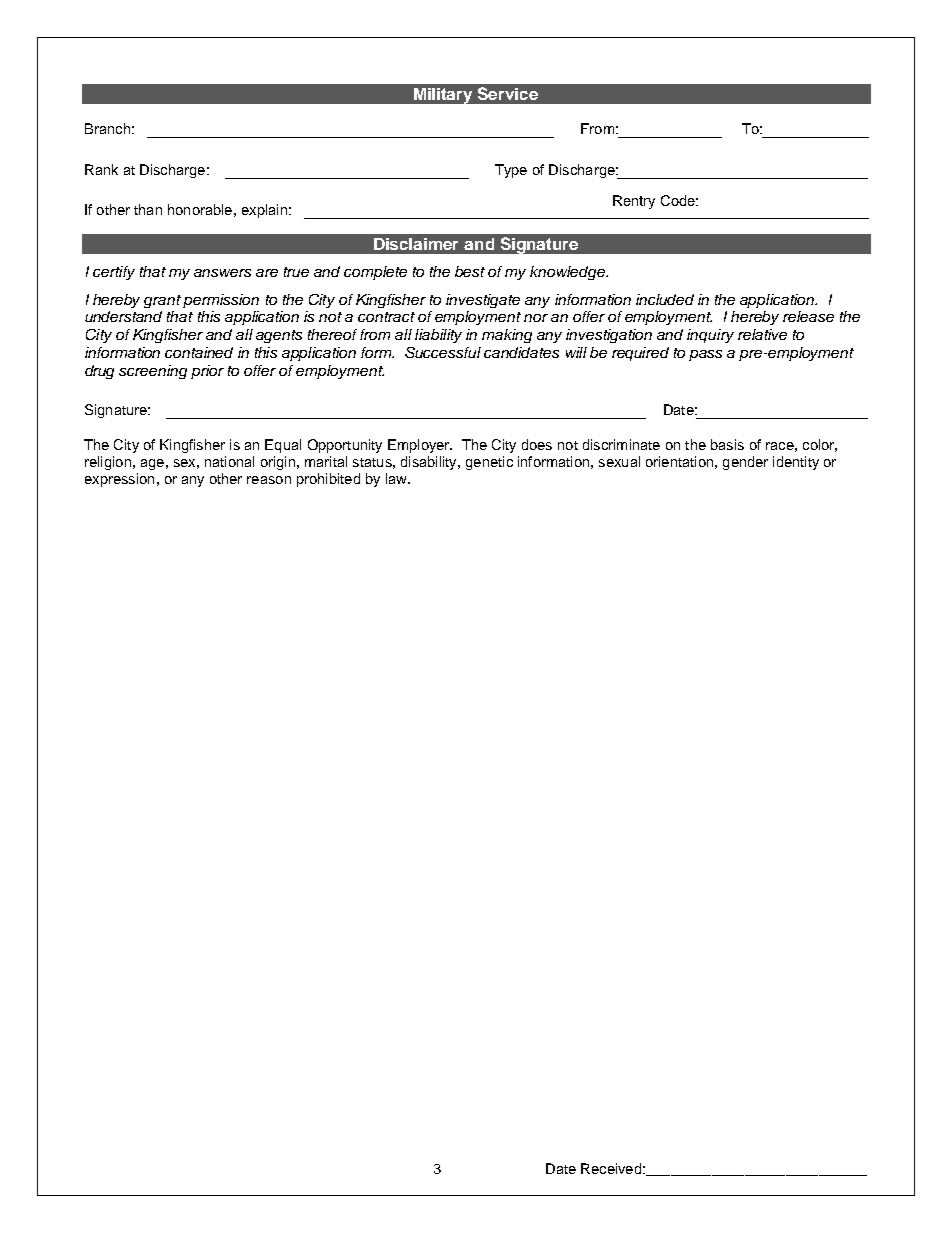 The height and width of the screenshot is (1233, 952). I want to click on Branch, so click(107, 128).
